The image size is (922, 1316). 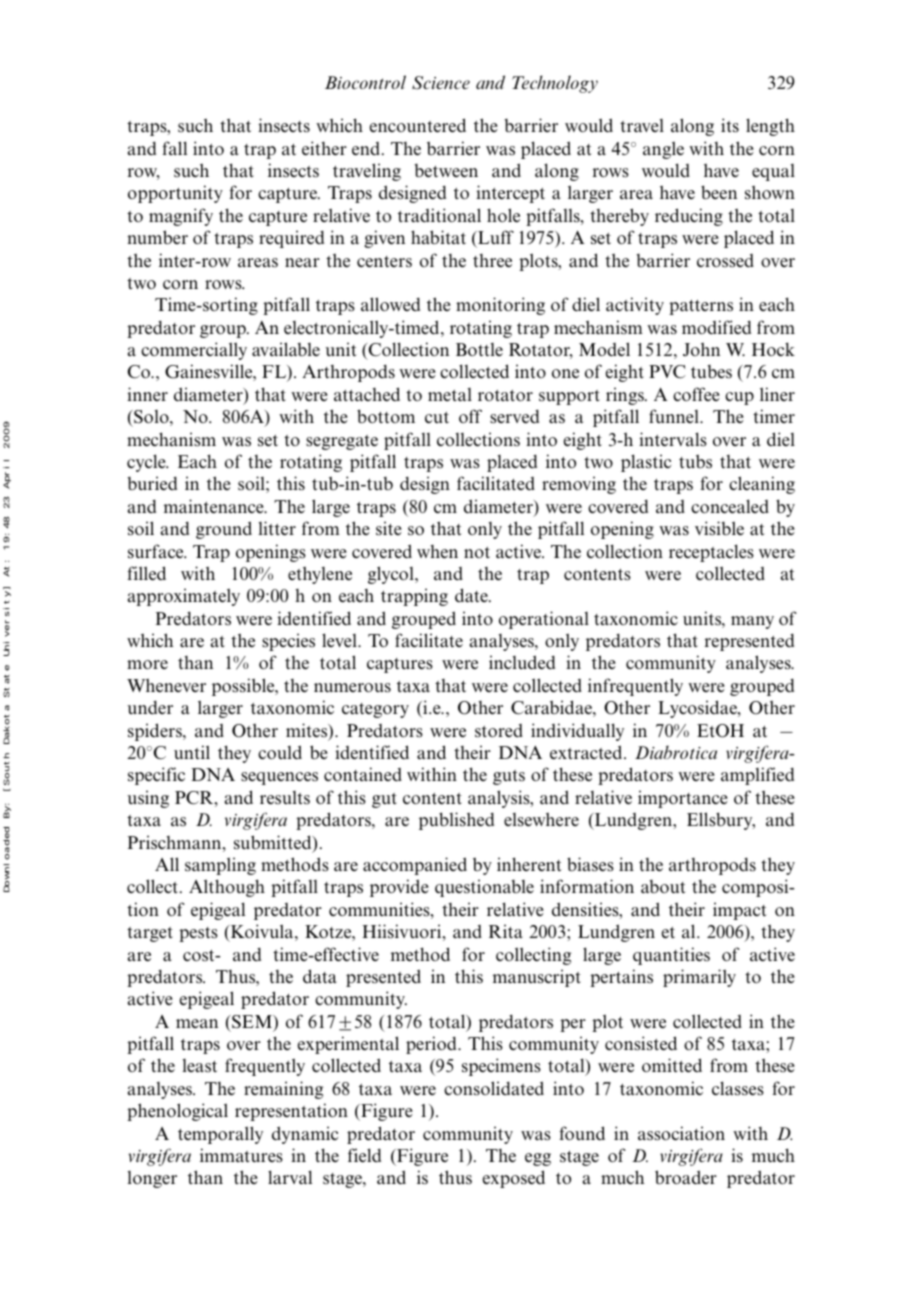 I want to click on temporally, so click(x=220, y=1135).
